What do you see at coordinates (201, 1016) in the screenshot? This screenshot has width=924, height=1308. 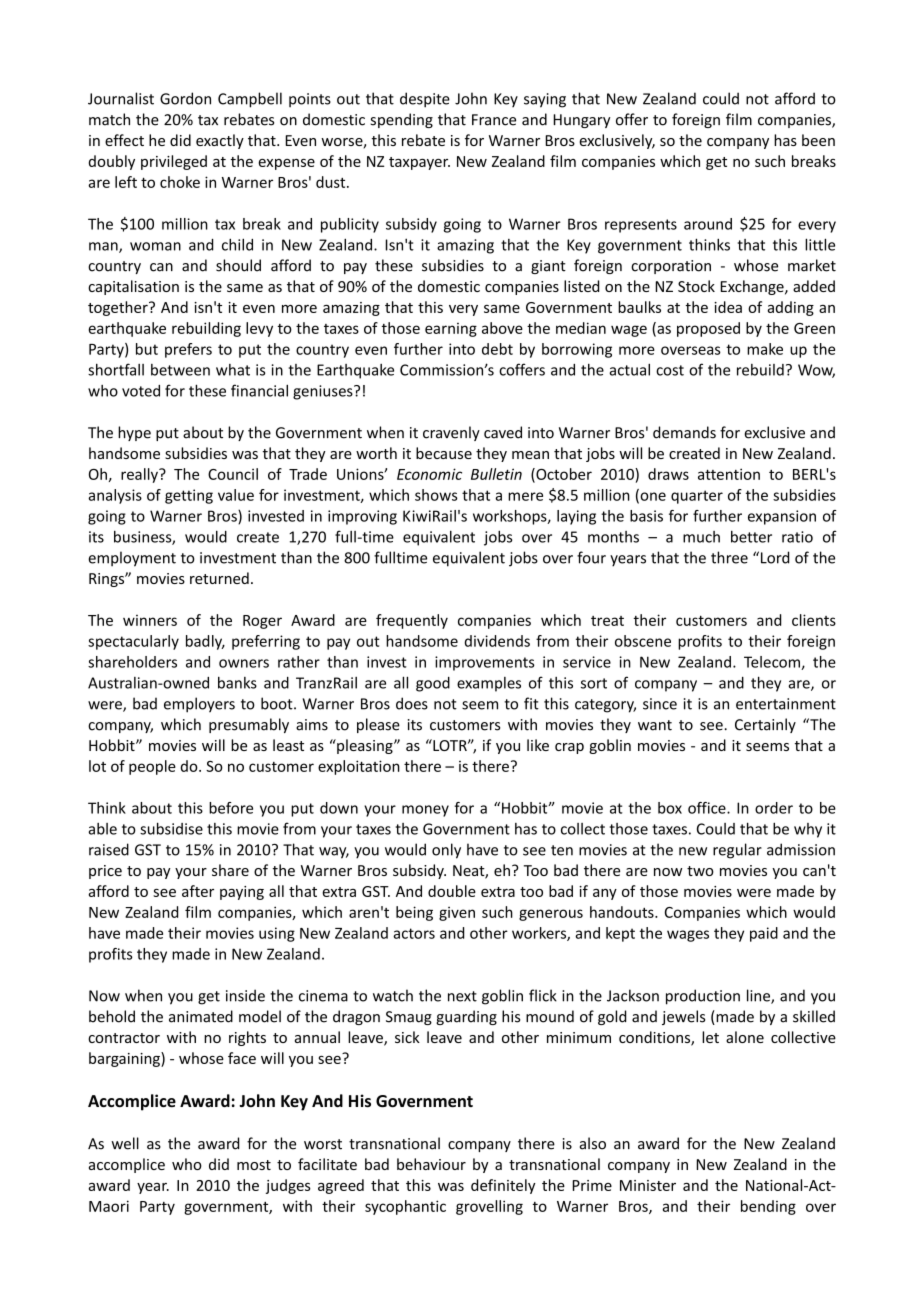 I see `animated` at bounding box center [201, 1016].
